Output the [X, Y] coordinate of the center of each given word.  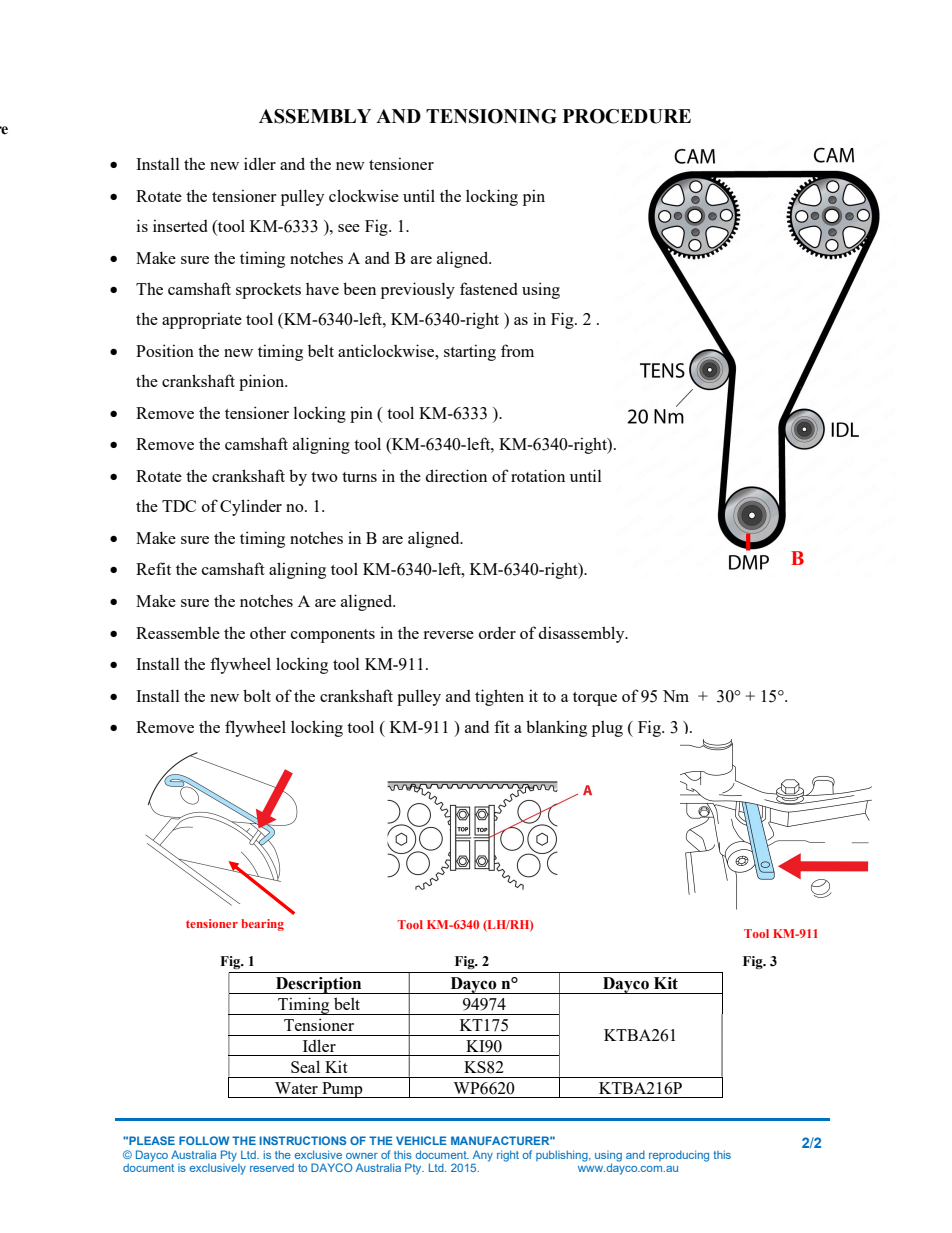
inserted [180, 225]
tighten [499, 697]
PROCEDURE [626, 116]
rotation [538, 475]
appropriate [202, 320]
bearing [262, 925]
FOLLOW [204, 1140]
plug [607, 729]
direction [456, 475]
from [517, 350]
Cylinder [251, 507]
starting [470, 352]
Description [318, 985]
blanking [556, 728]
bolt [257, 695]
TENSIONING [491, 116]
